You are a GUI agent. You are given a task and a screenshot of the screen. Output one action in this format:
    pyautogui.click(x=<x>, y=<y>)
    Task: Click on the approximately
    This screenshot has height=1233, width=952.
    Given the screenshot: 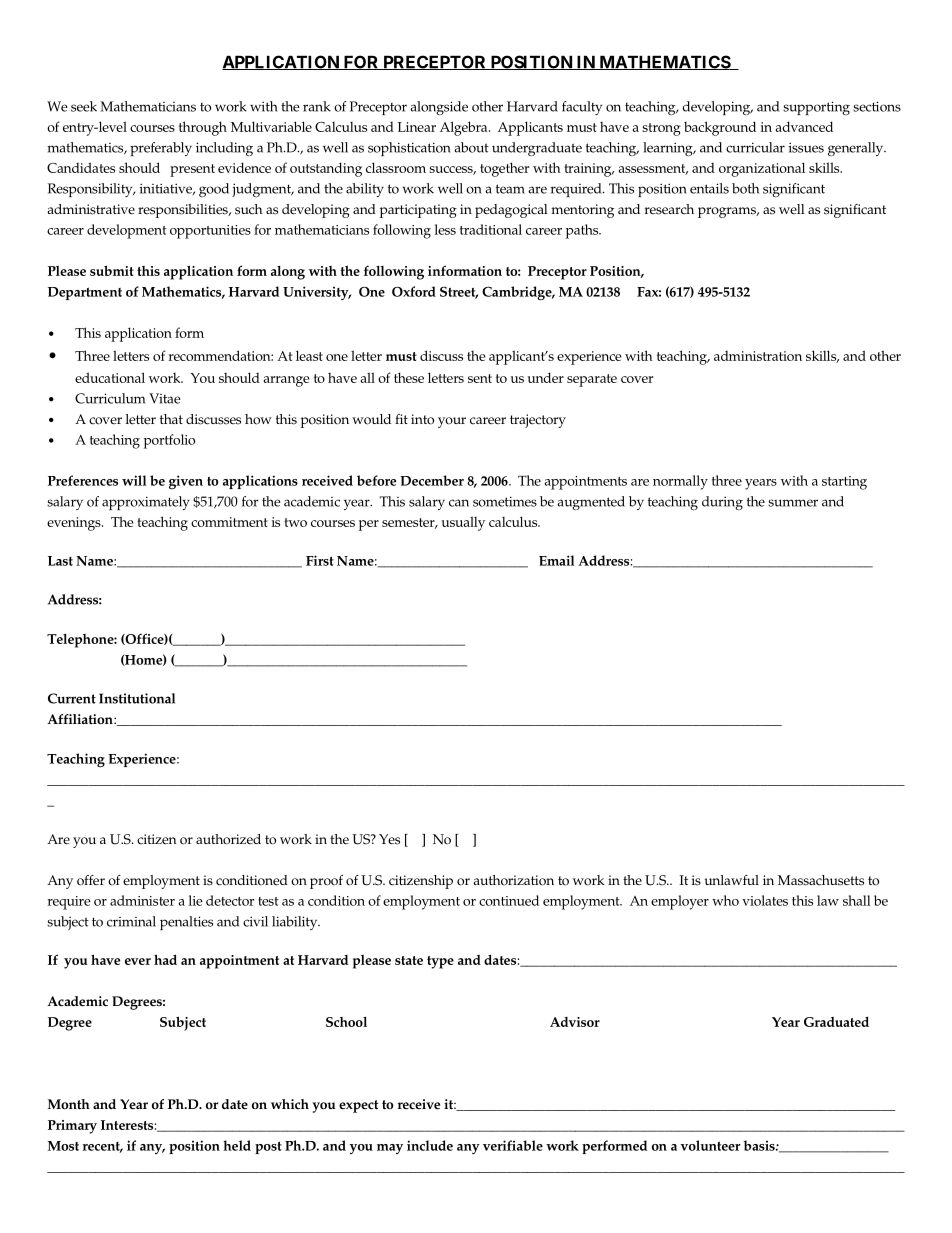 What is the action you would take?
    pyautogui.click(x=146, y=503)
